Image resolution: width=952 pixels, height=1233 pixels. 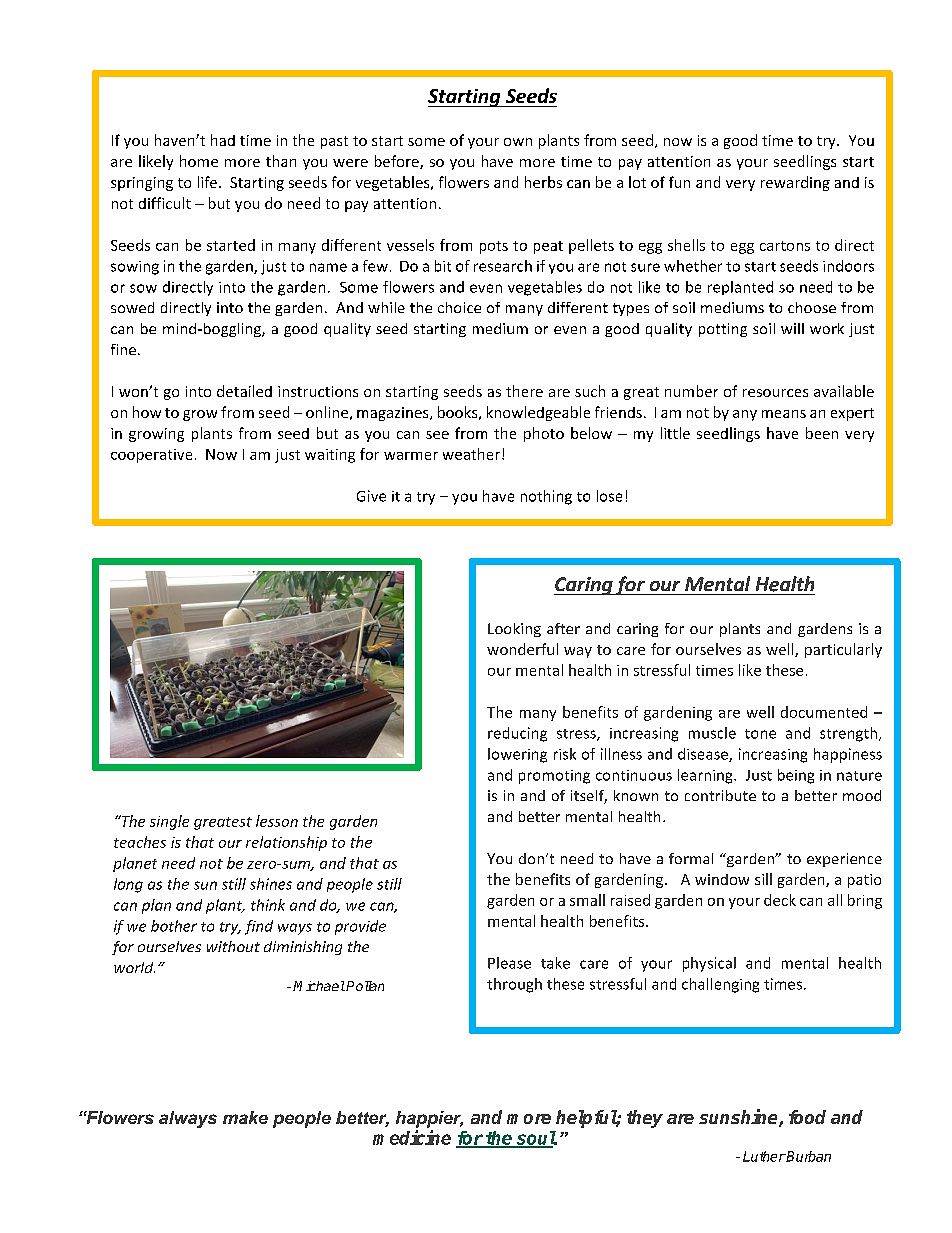 What do you see at coordinates (543, 182) in the image?
I see `herbs` at bounding box center [543, 182].
